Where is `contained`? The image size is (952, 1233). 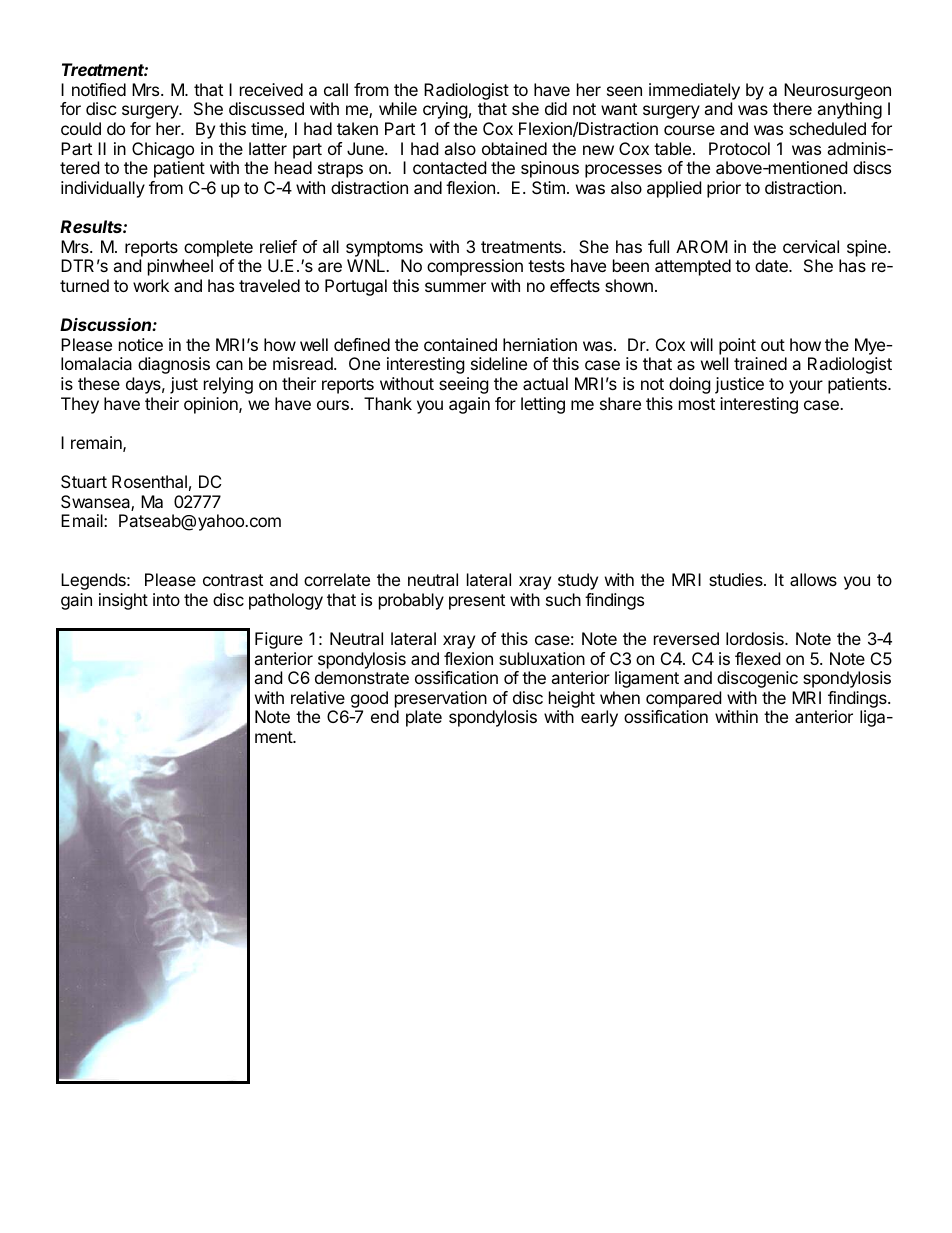 contained is located at coordinates (460, 344).
